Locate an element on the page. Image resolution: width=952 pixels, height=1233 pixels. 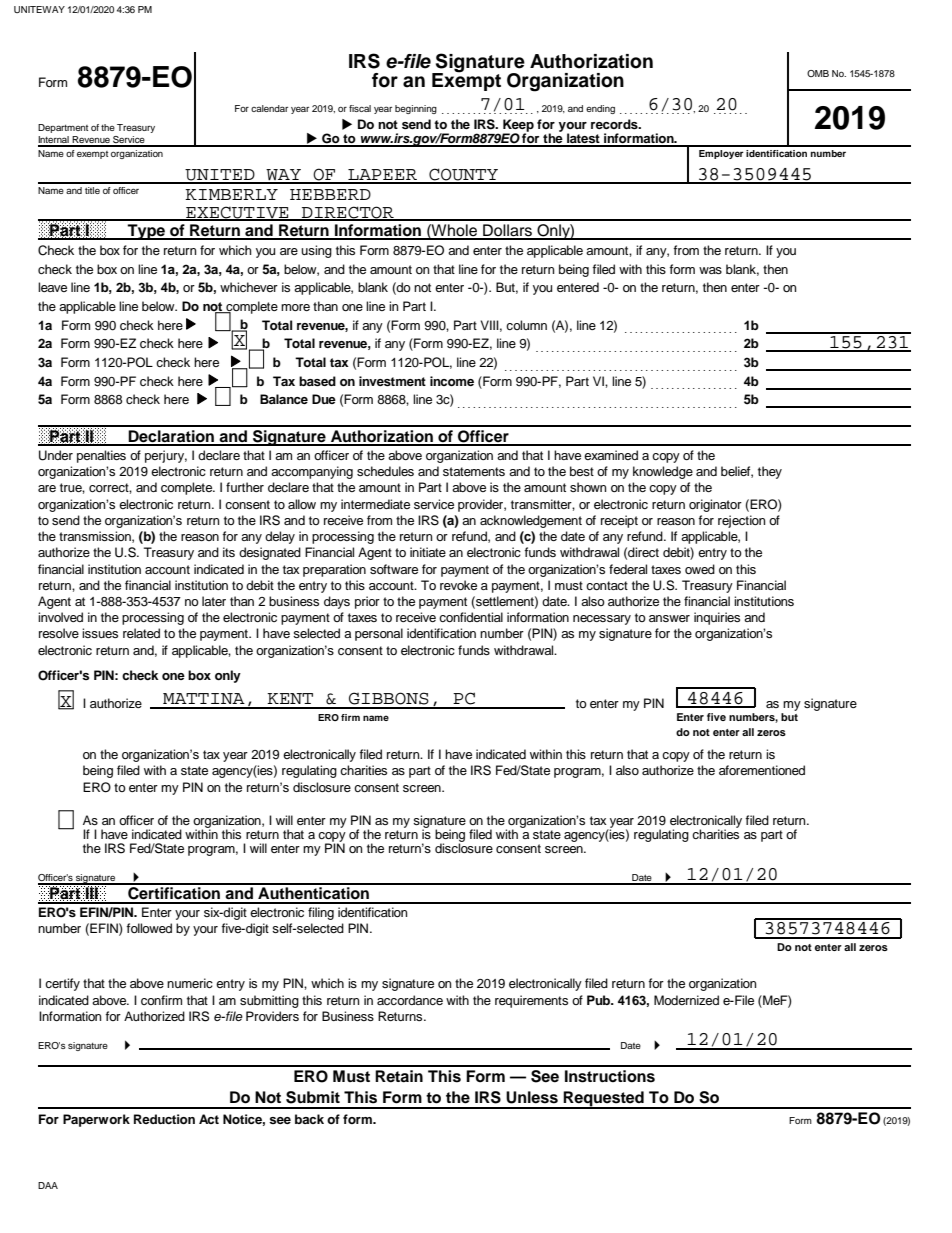
beginning is located at coordinates (416, 109).
